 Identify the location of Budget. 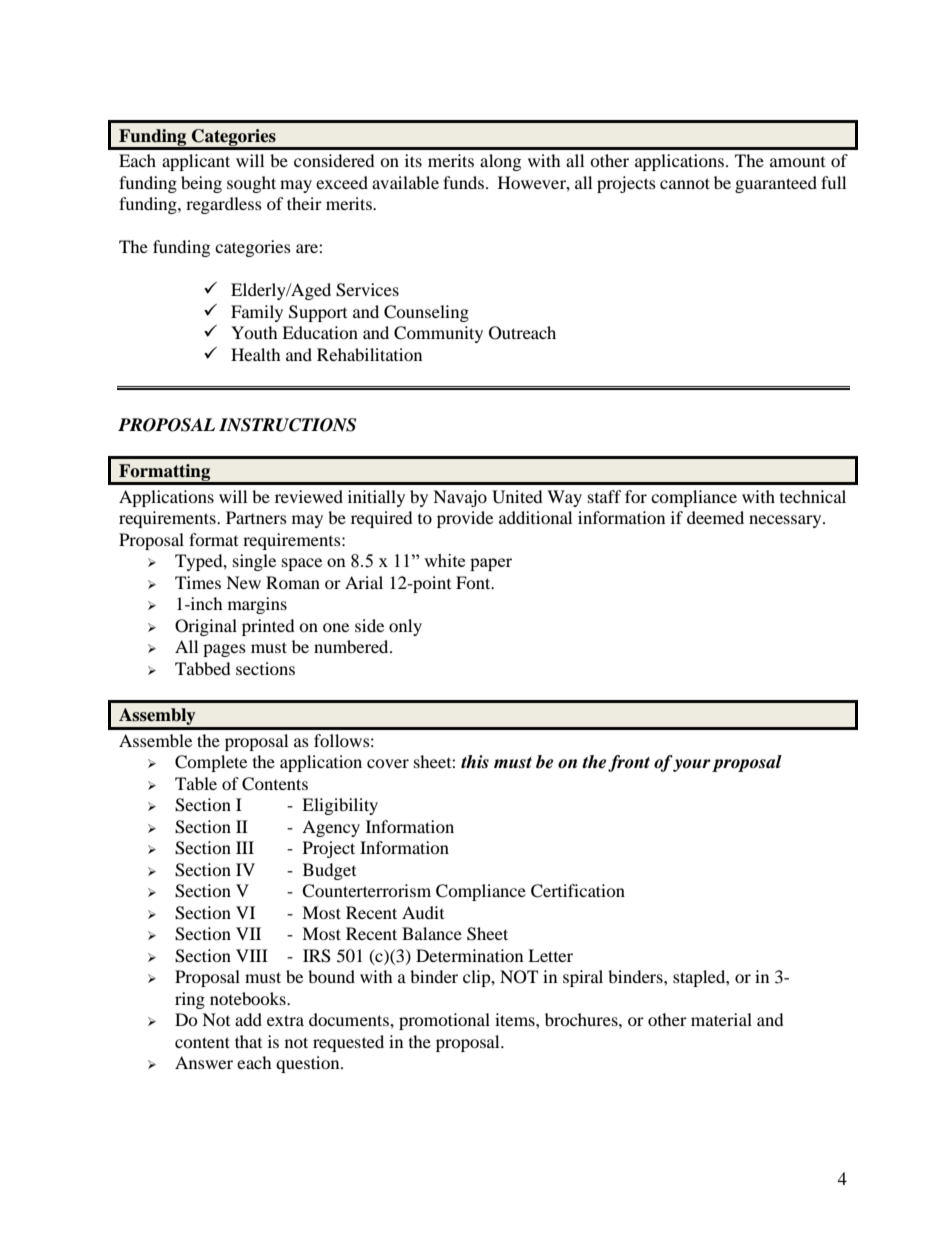
(329, 871).
